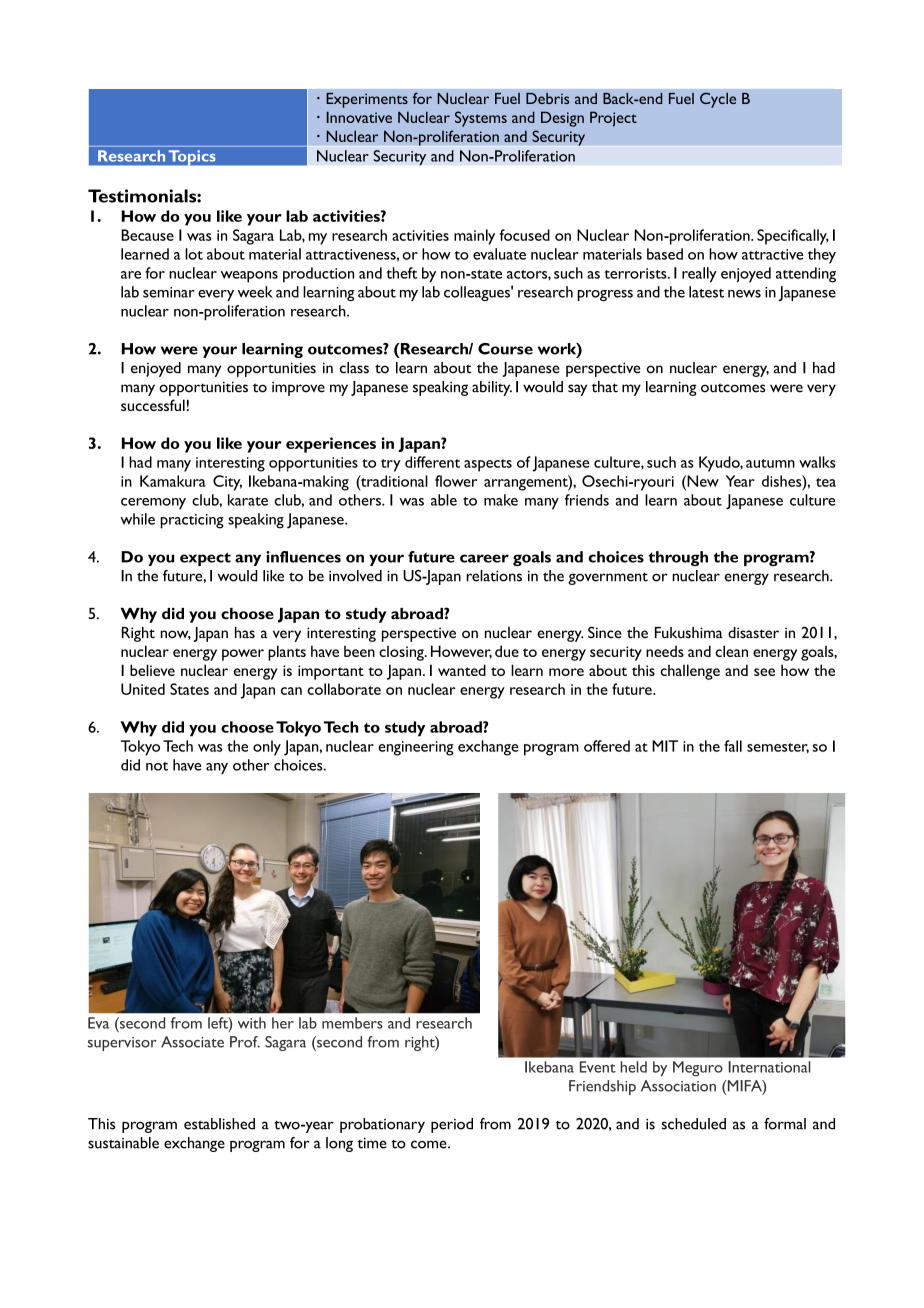 The height and width of the screenshot is (1308, 924). I want to click on only, so click(267, 748).
